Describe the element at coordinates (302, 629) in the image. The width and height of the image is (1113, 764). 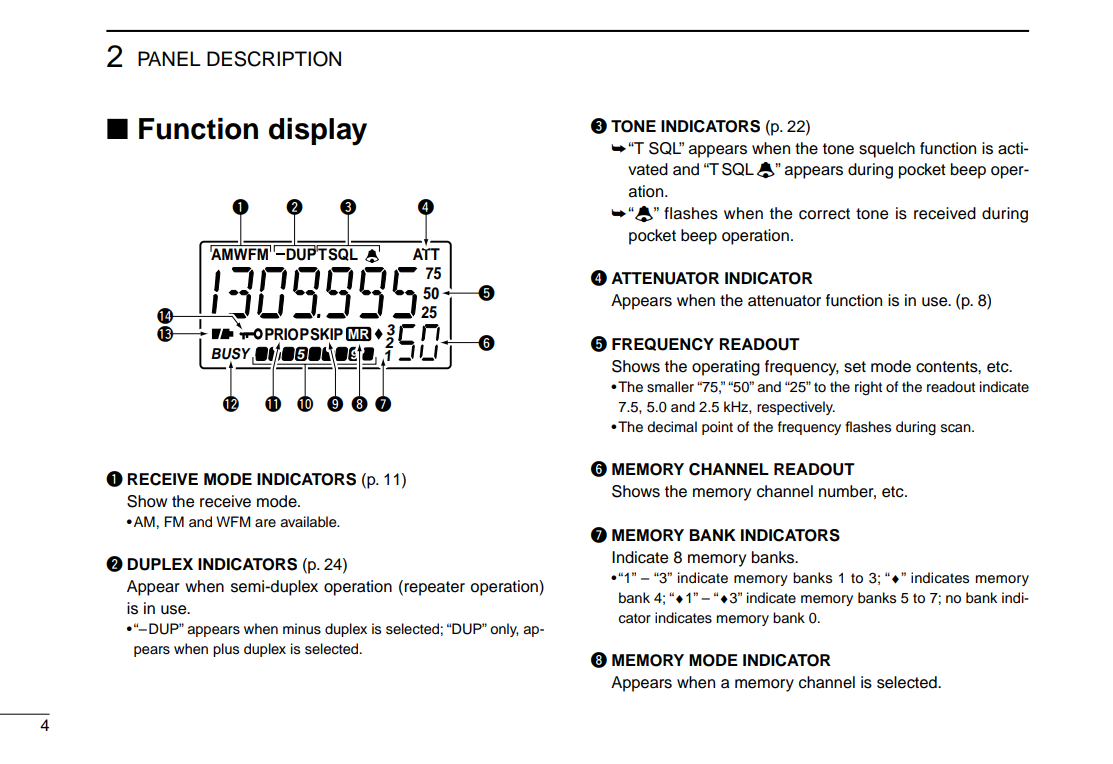
I see `minus` at that location.
